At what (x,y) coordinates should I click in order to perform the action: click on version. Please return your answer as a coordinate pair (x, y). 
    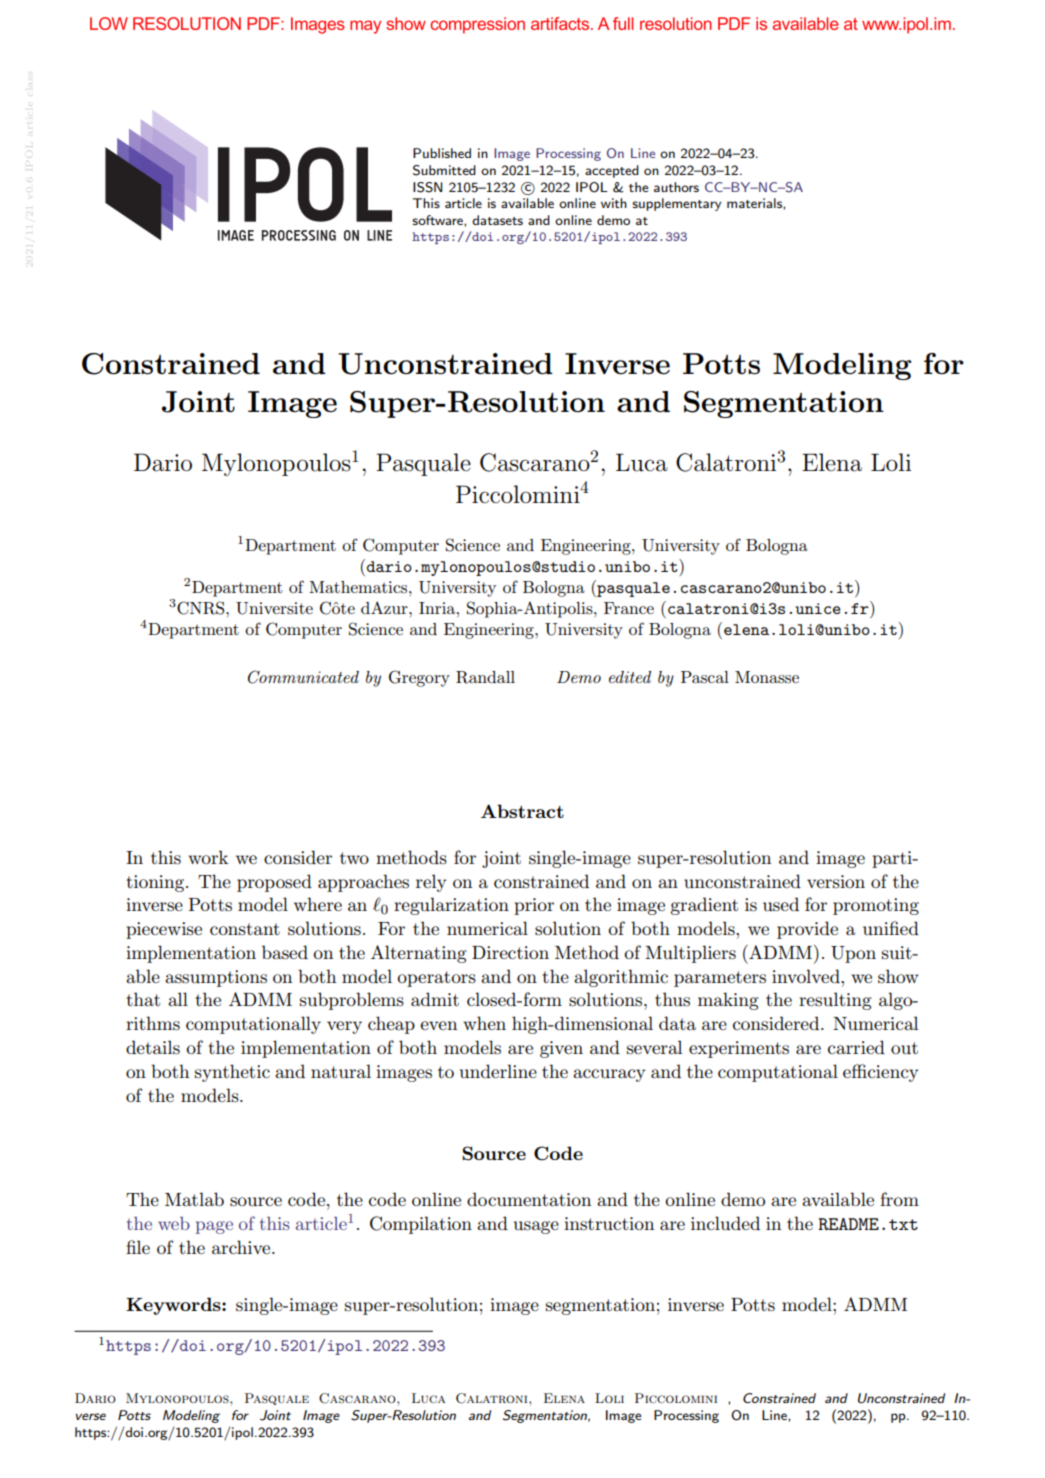
    Looking at the image, I should click on (836, 882).
